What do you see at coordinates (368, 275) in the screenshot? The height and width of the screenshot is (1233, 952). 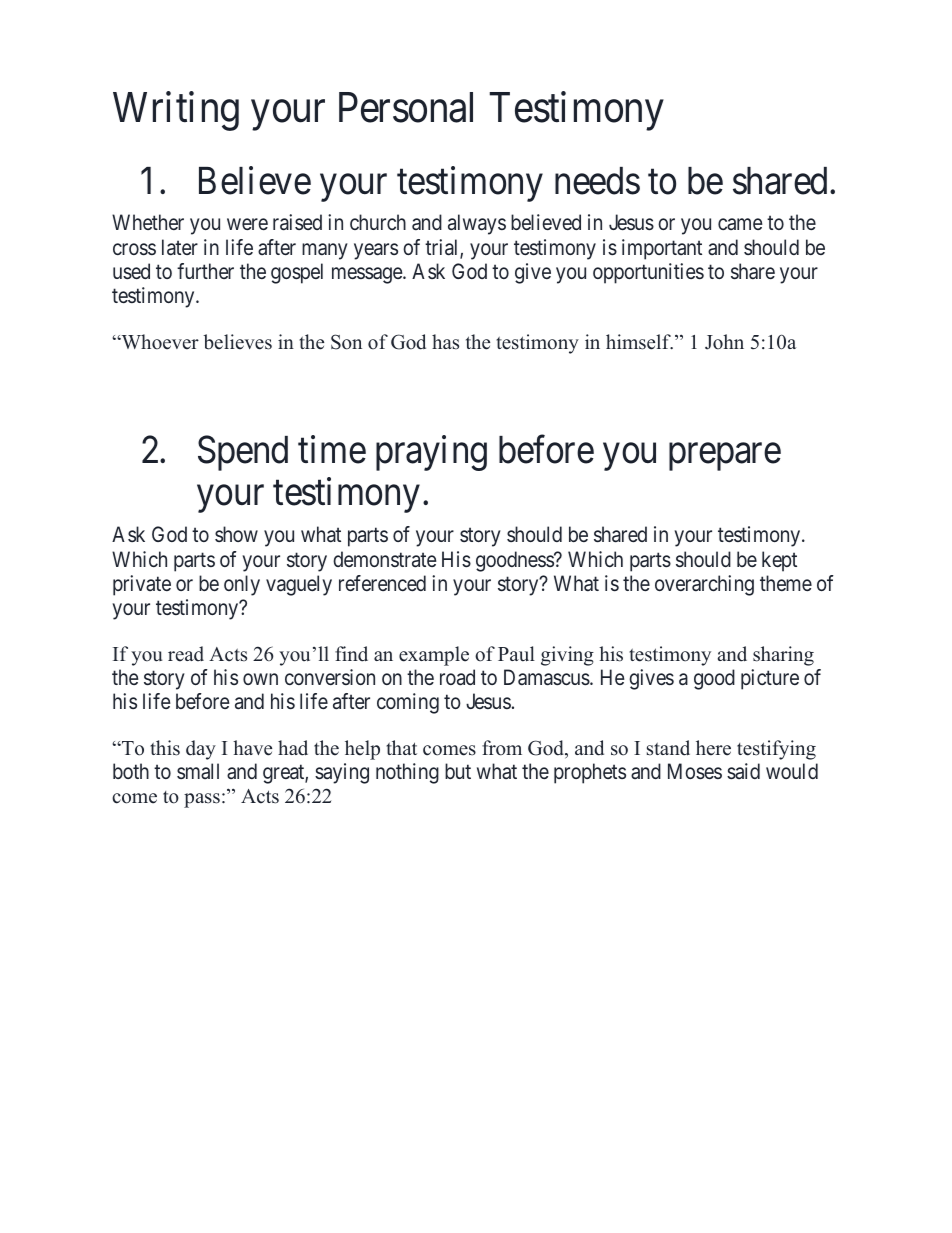 I see `message` at bounding box center [368, 275].
